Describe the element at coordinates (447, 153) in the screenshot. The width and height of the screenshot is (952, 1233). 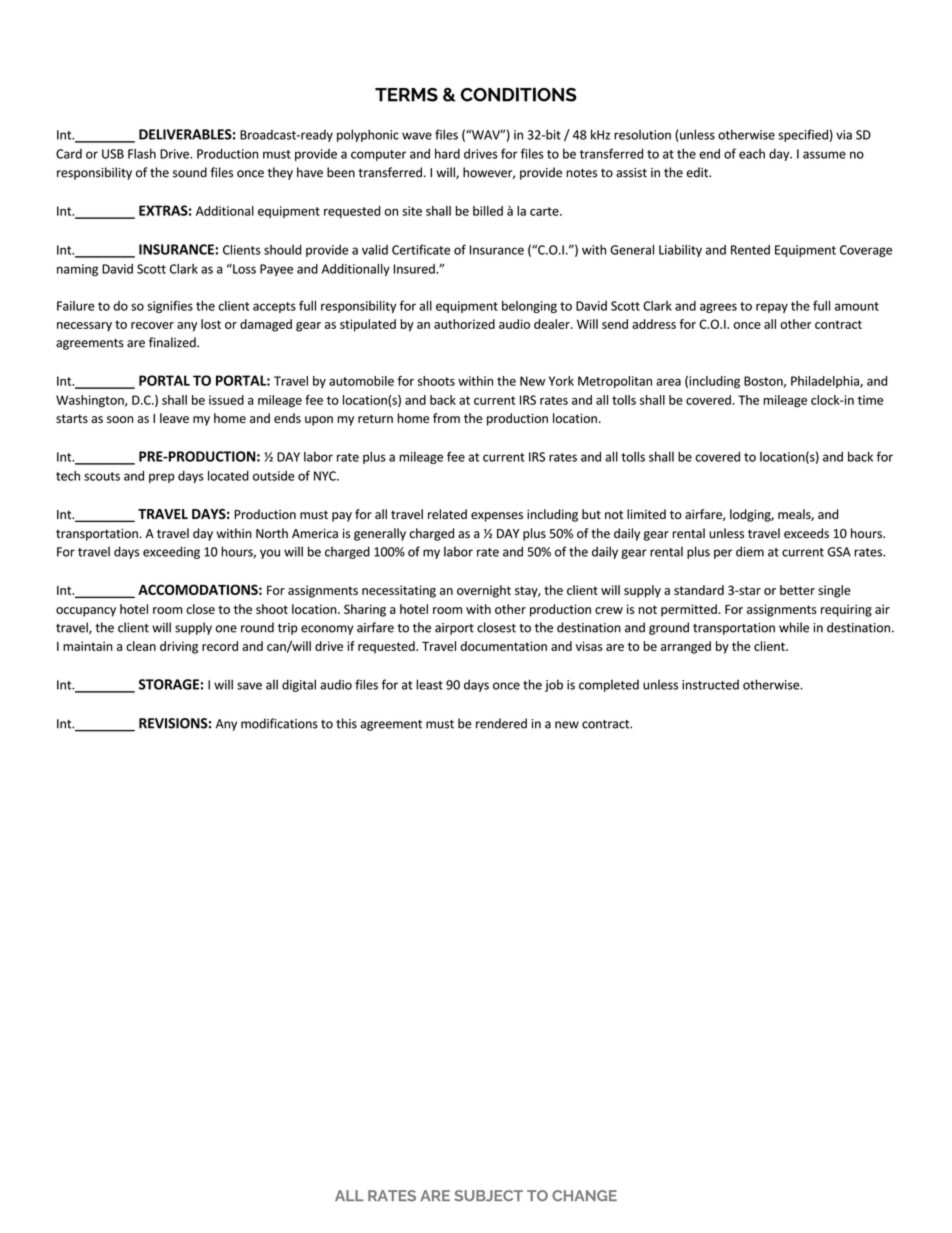
I see `hard` at that location.
